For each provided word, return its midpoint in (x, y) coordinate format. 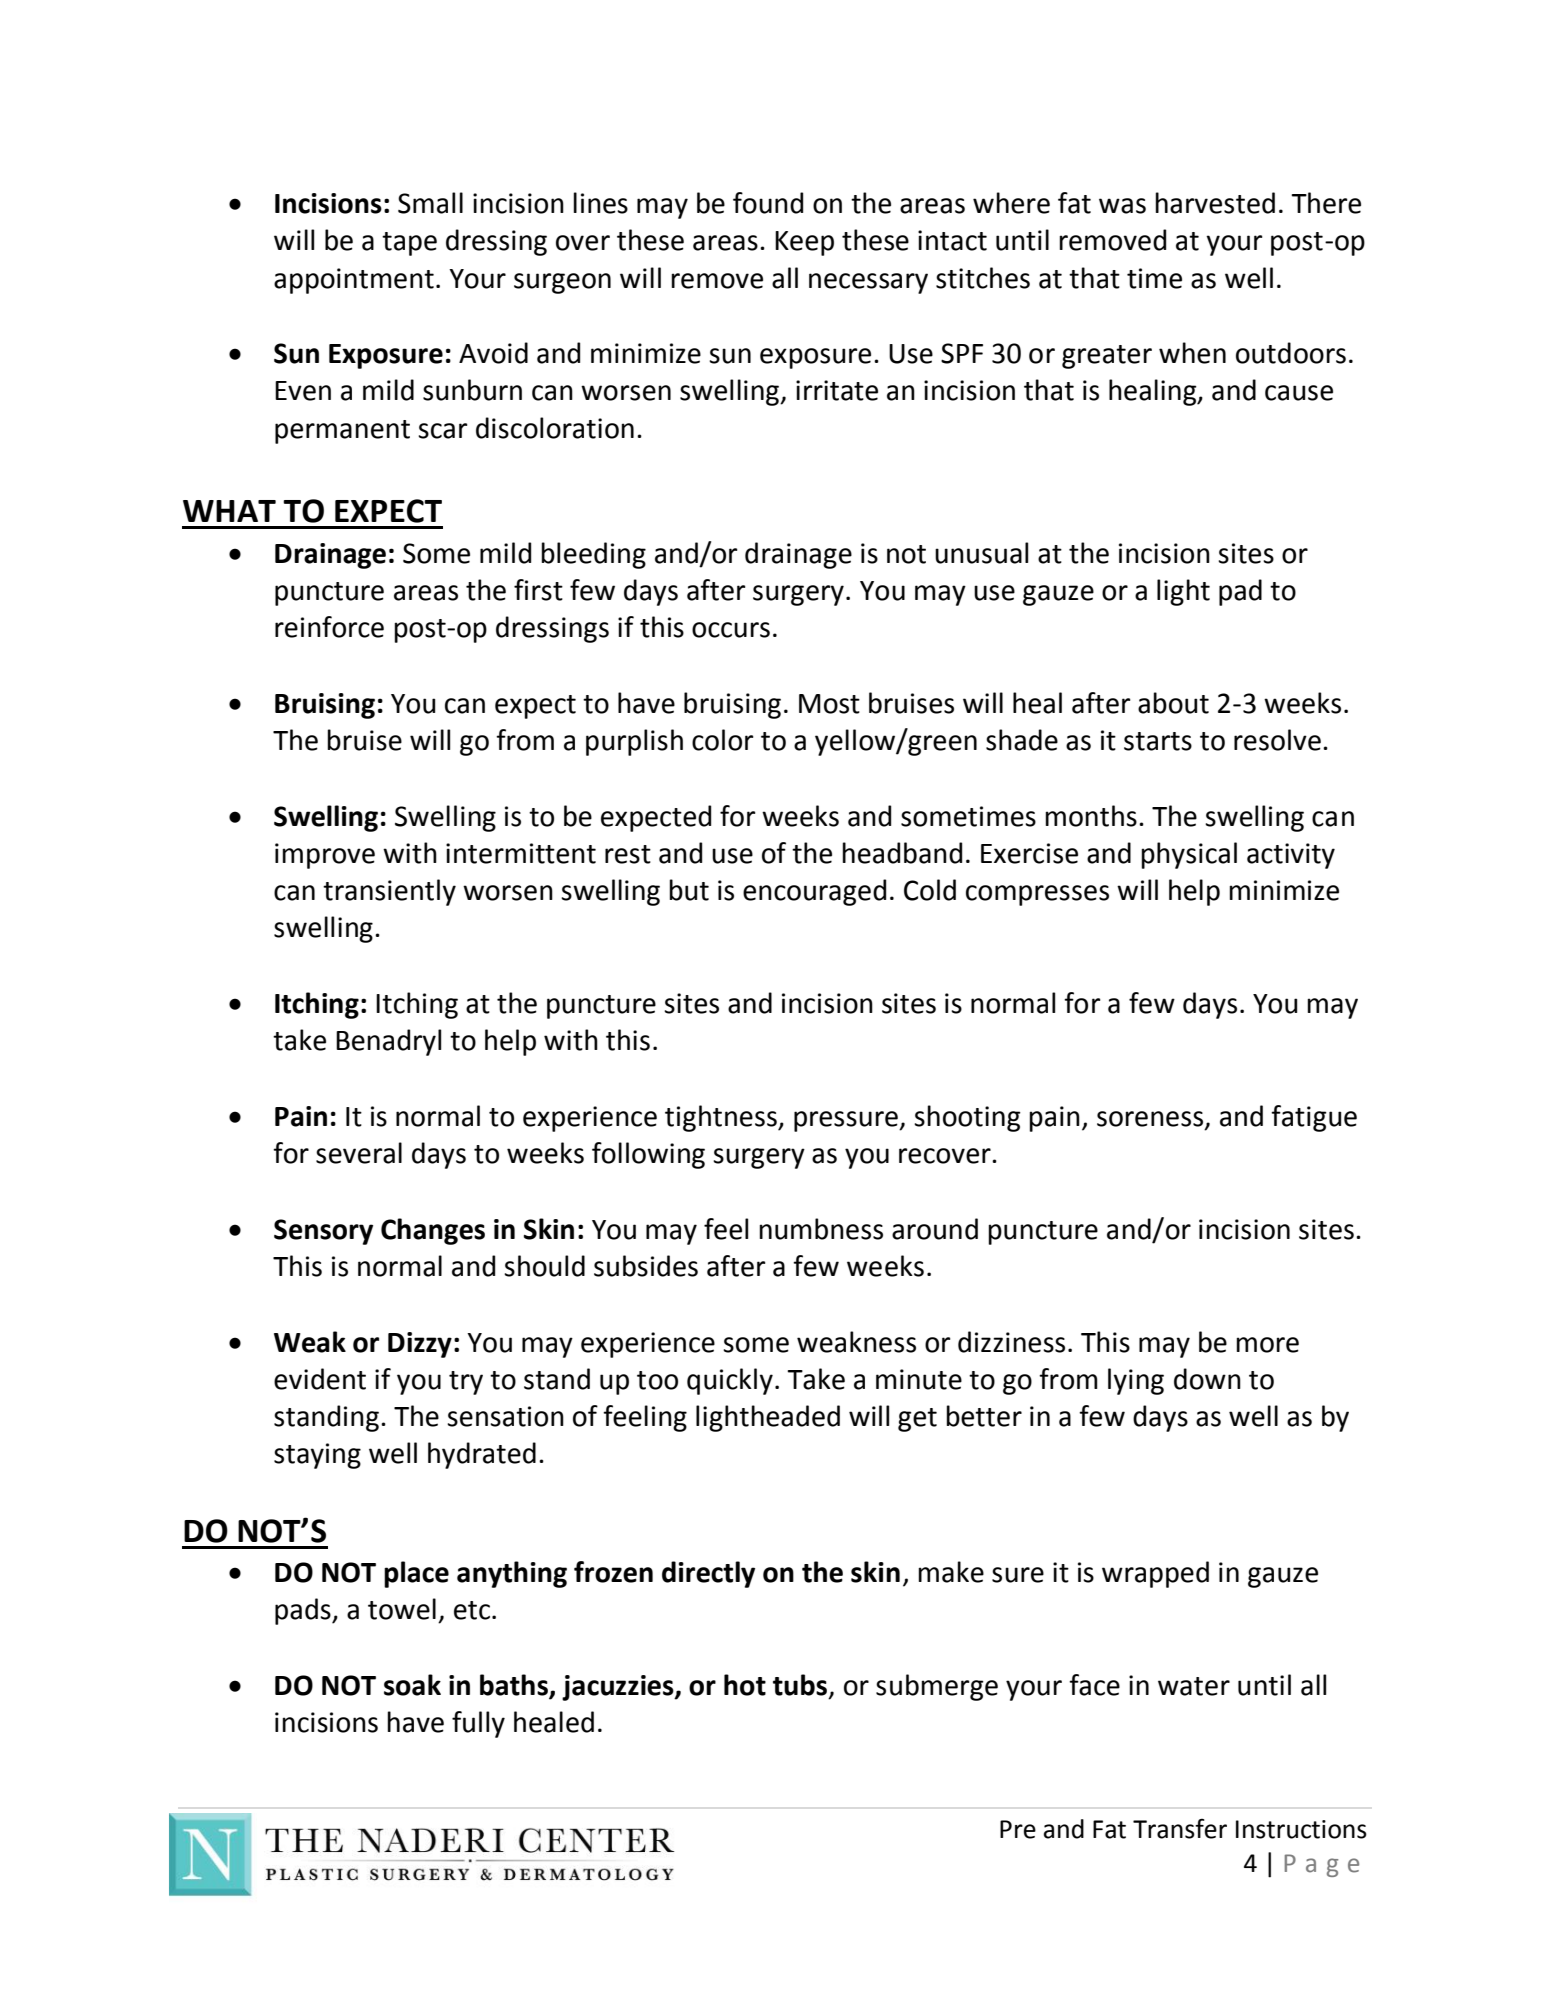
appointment (354, 281)
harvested (1215, 203)
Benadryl (388, 1042)
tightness (722, 1118)
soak (412, 1685)
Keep (804, 243)
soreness (1151, 1120)
